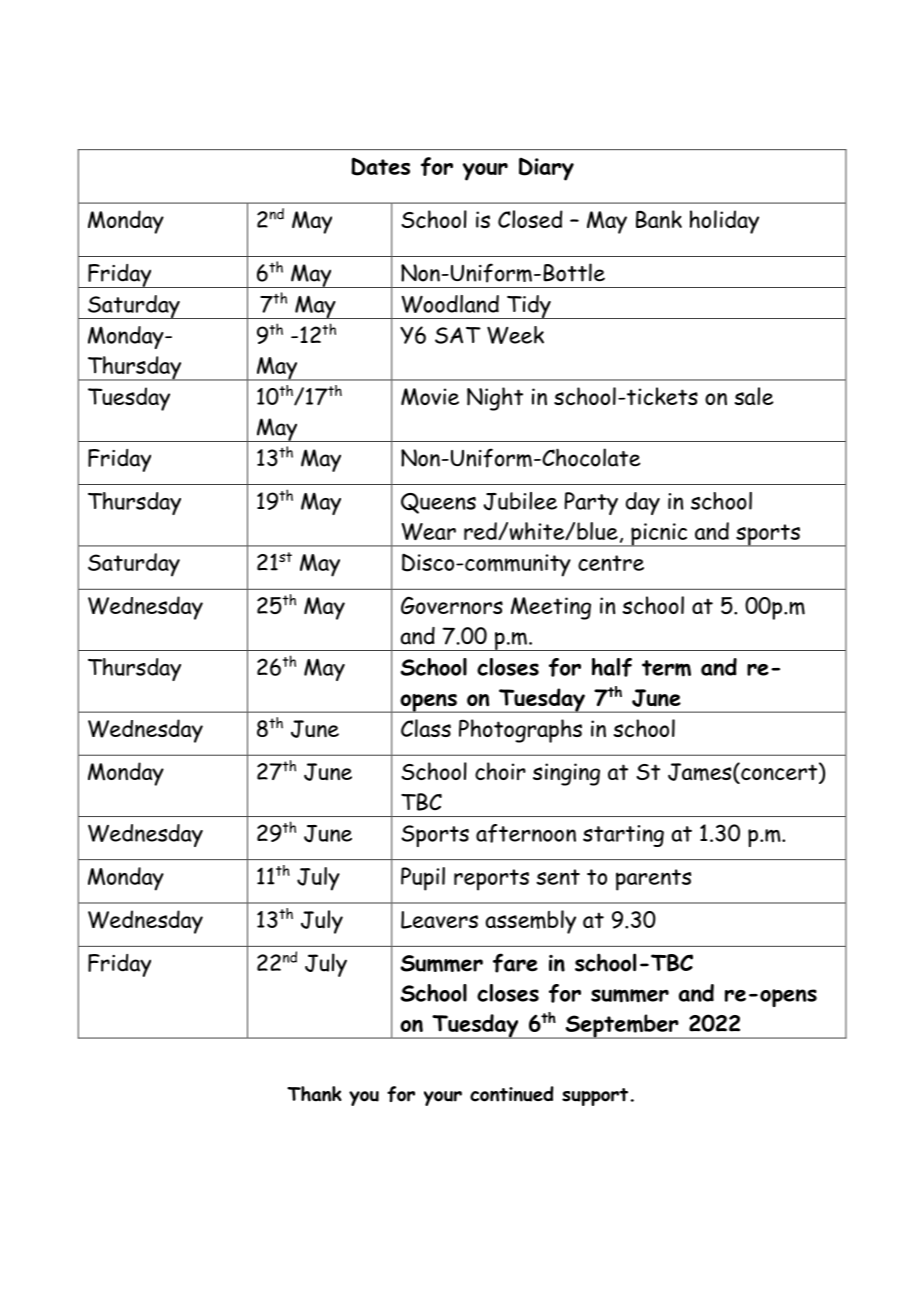 This document has width=924, height=1308. What do you see at coordinates (530, 219) in the document?
I see `Closed` at bounding box center [530, 219].
